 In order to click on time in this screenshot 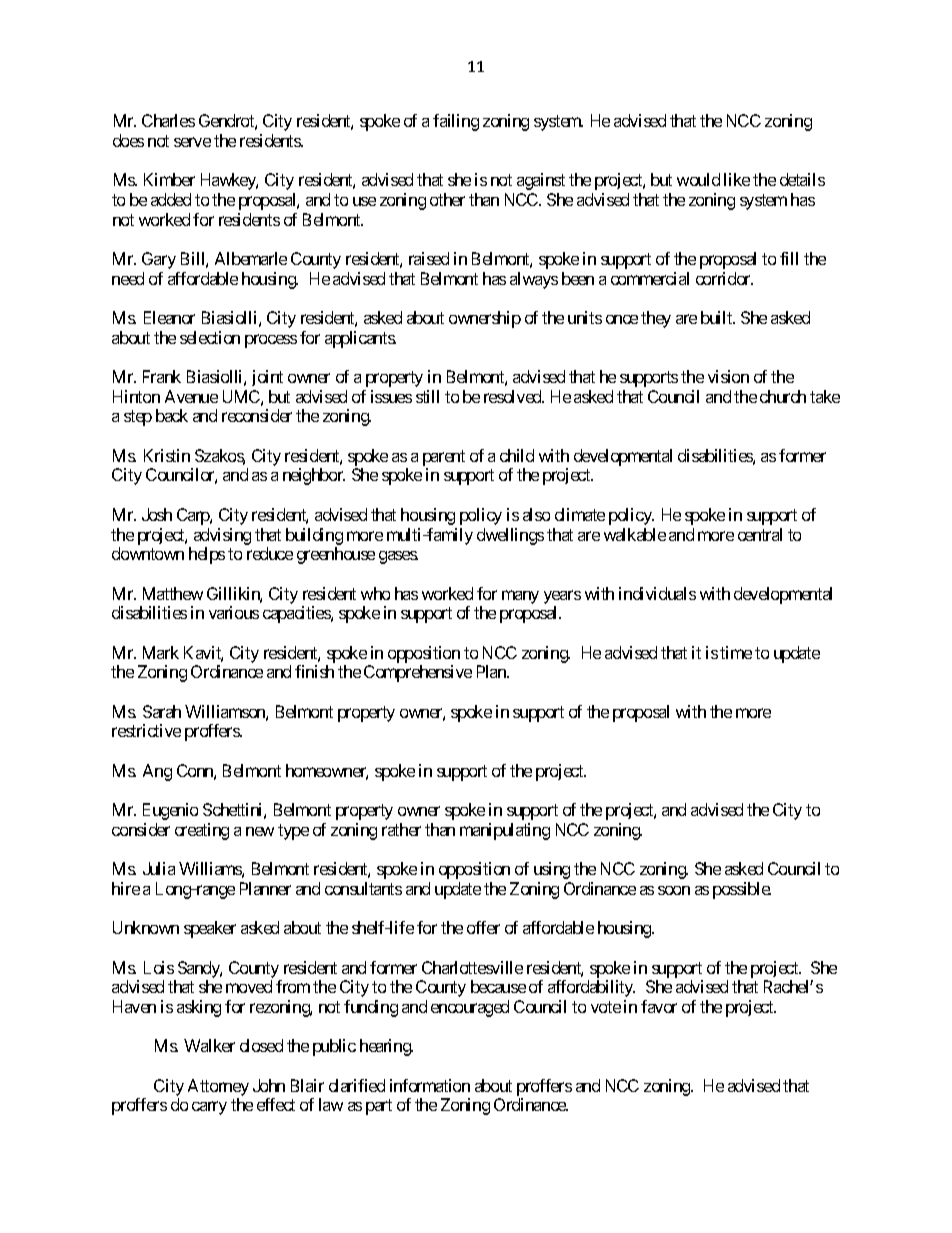, I will do `click(736, 652)`.
